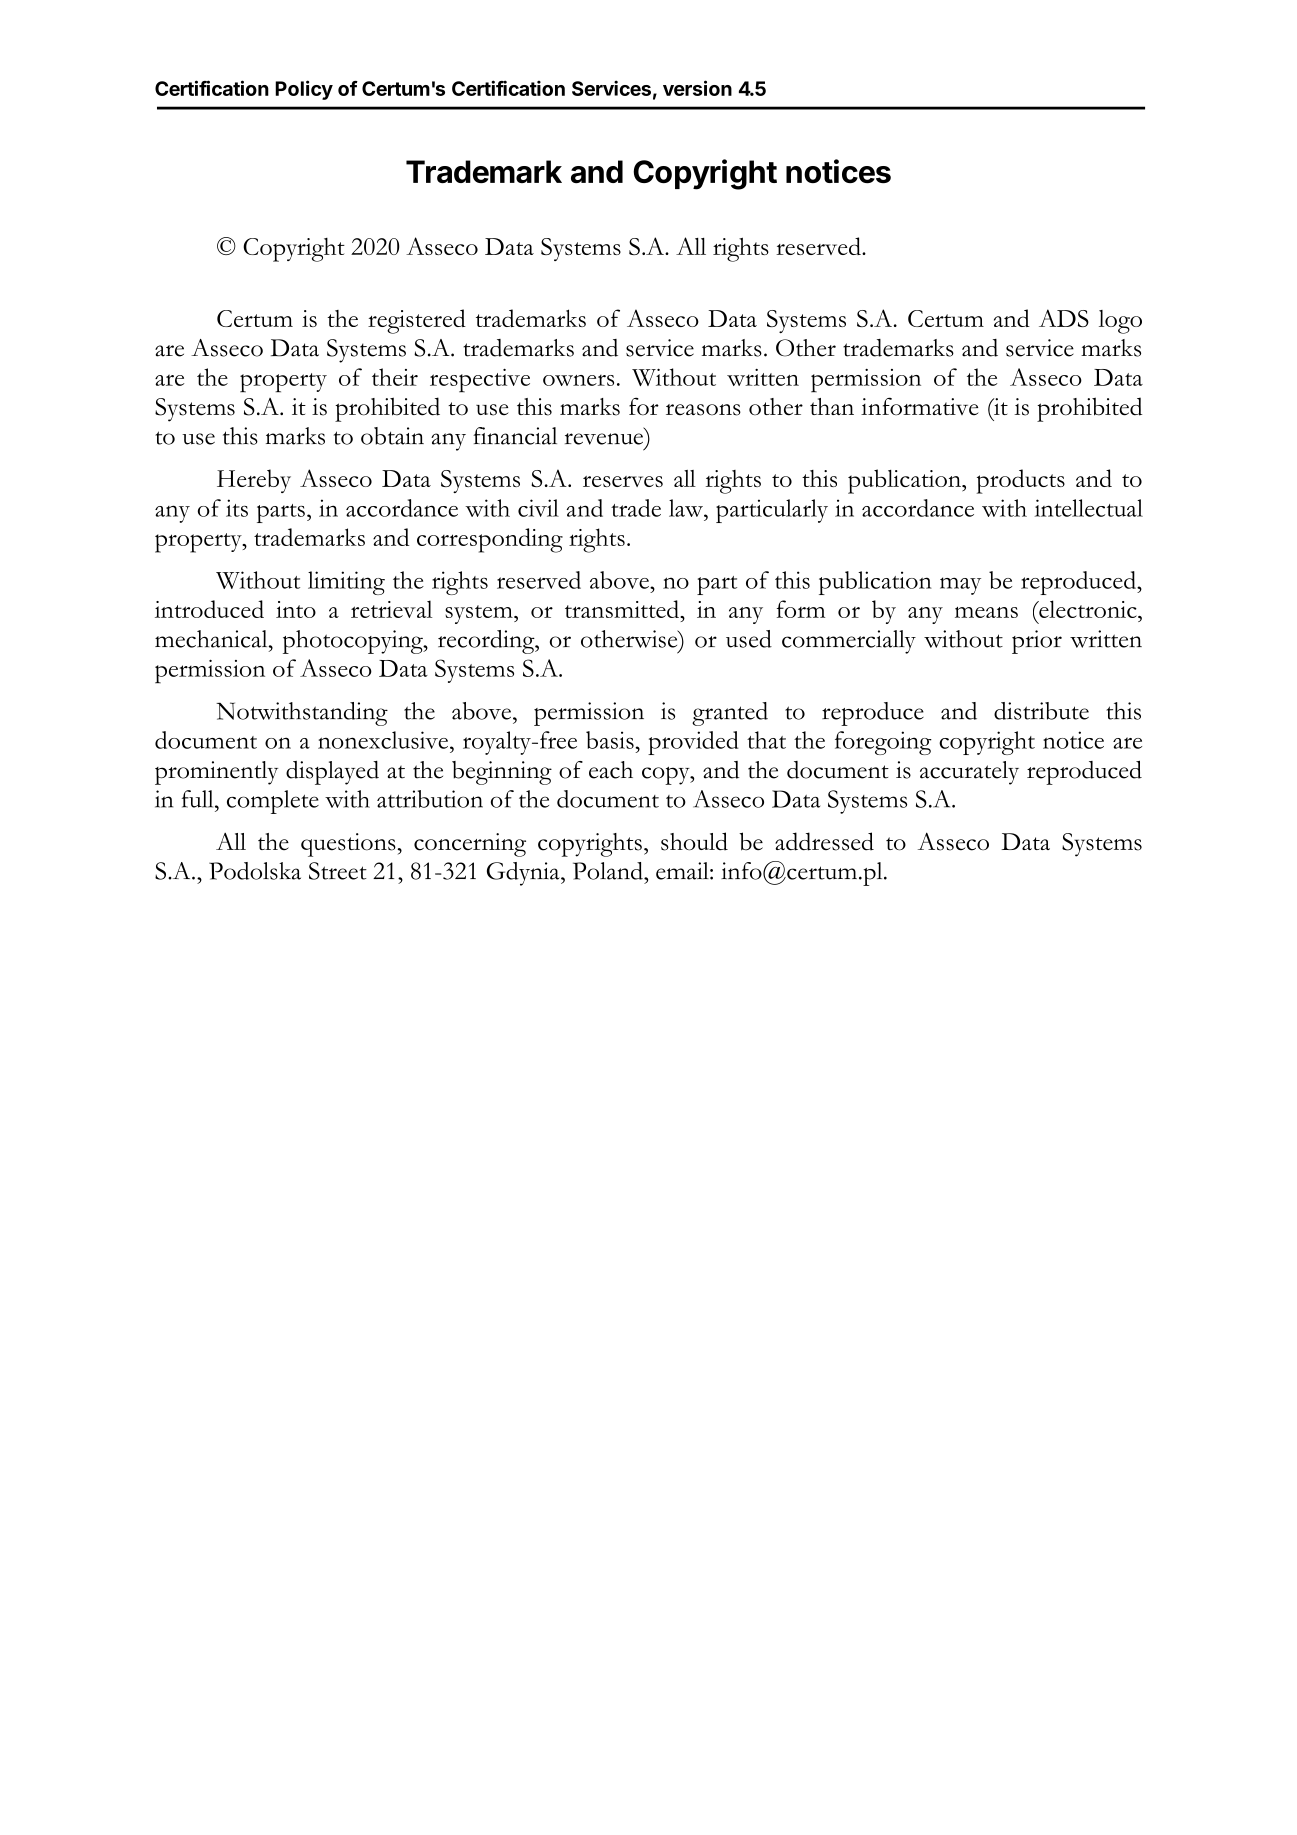  I want to click on owners, so click(578, 380).
